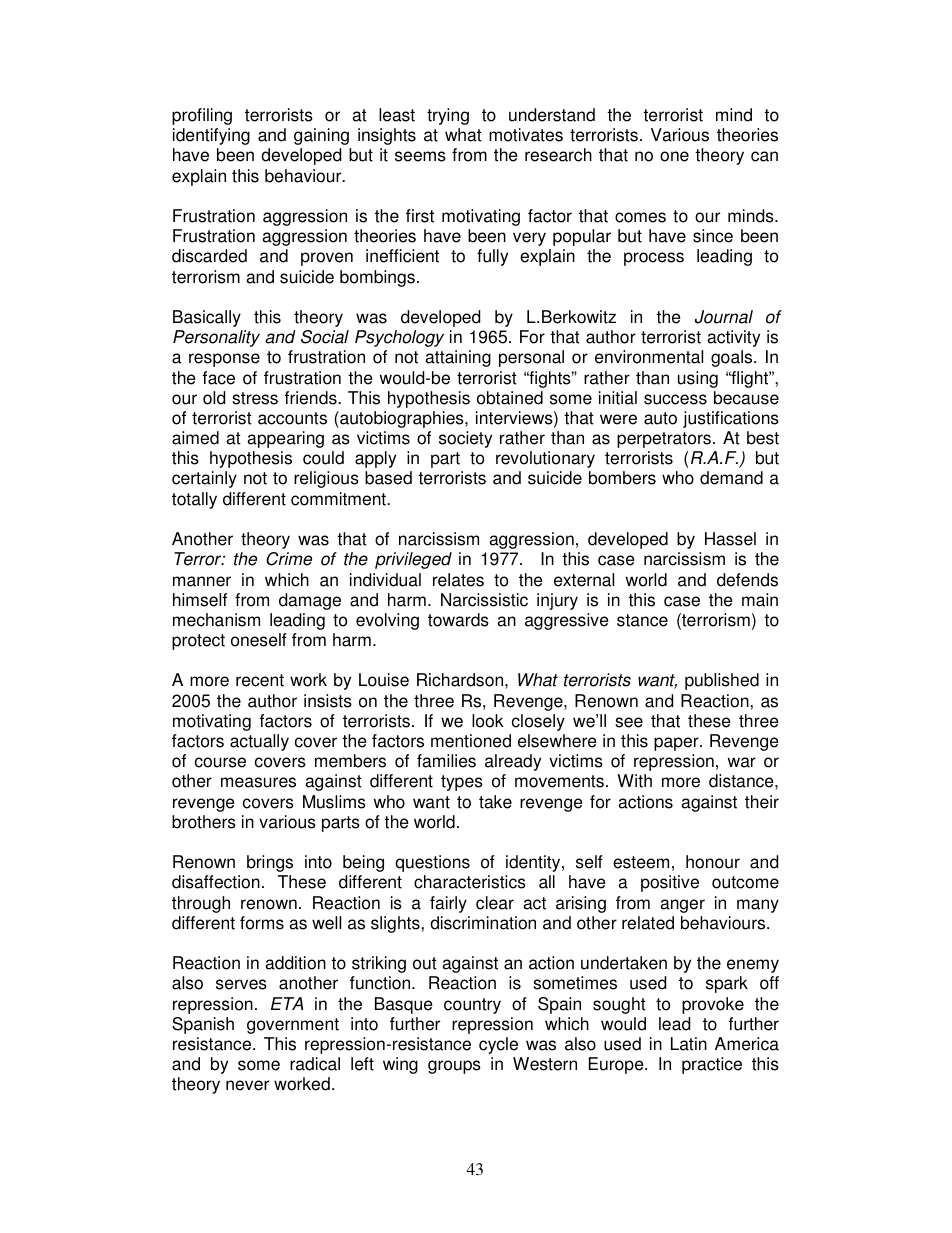 The width and height of the image is (952, 1233). Describe the element at coordinates (747, 580) in the image. I see `defends` at that location.
